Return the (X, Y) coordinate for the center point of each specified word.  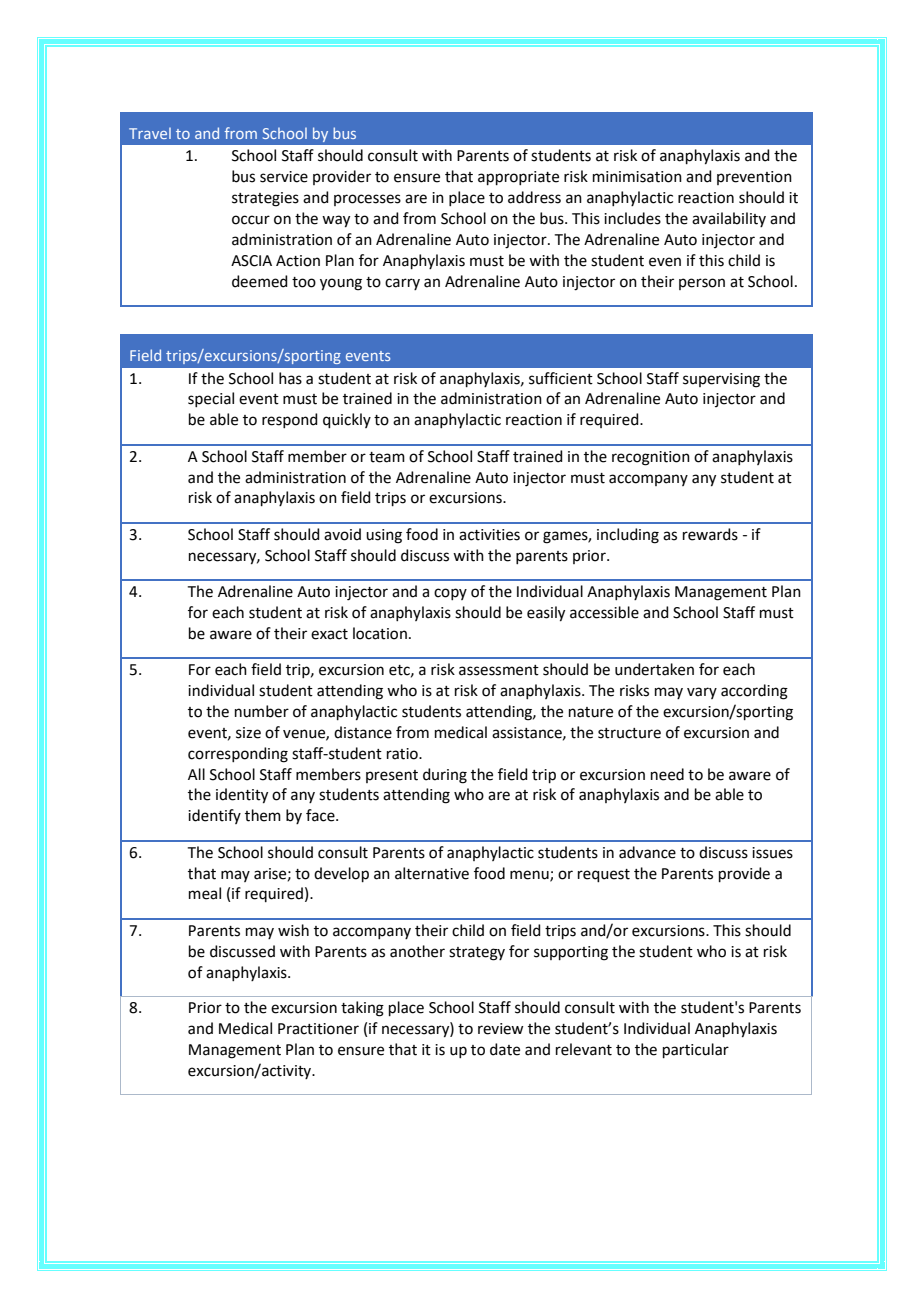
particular (696, 1050)
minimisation (637, 177)
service (284, 177)
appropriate (518, 178)
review (500, 1029)
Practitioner (318, 1029)
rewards (710, 534)
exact (329, 634)
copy (450, 594)
